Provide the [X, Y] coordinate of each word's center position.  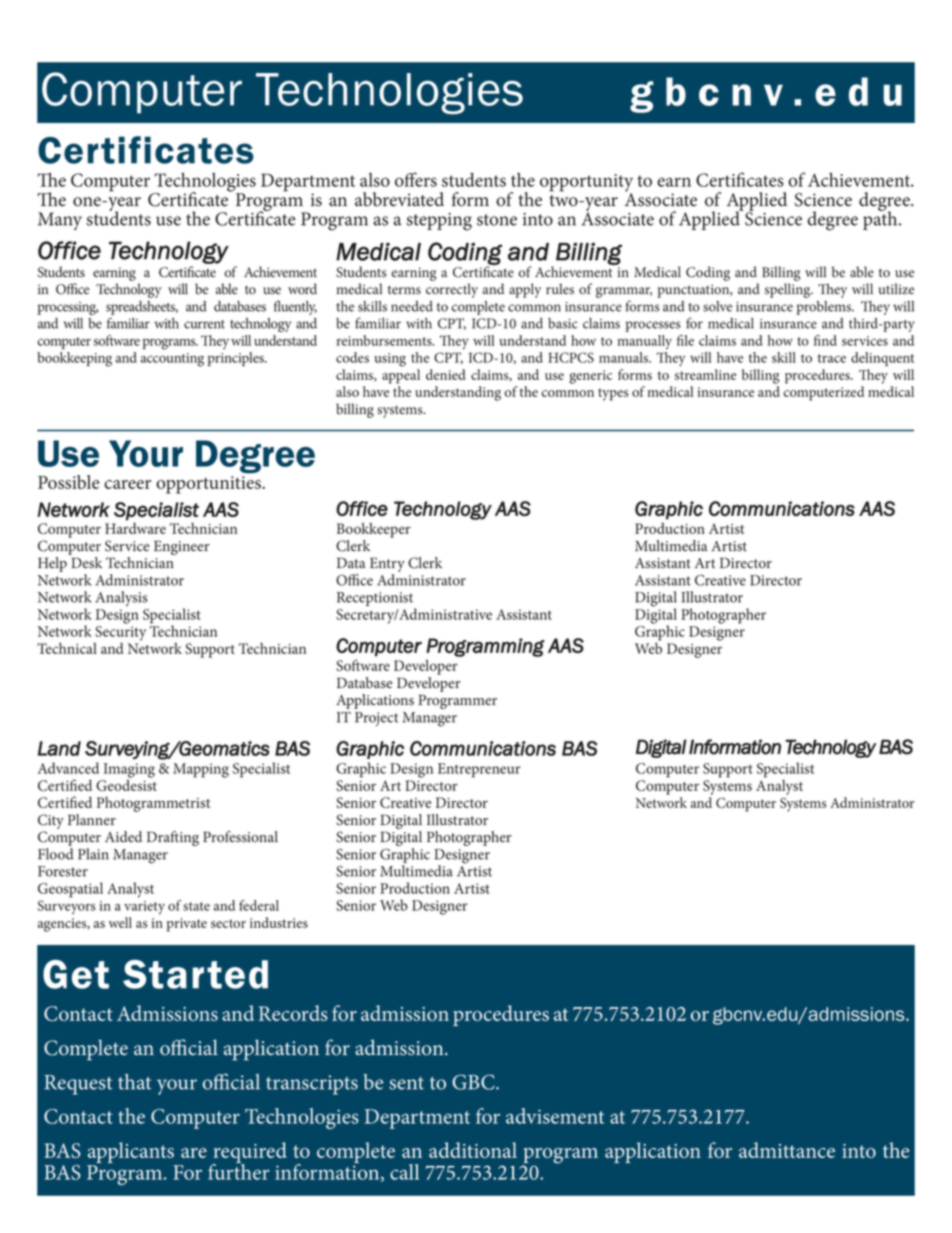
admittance [787, 1150]
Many [60, 221]
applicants [132, 1154]
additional [473, 1150]
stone [497, 220]
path [881, 219]
